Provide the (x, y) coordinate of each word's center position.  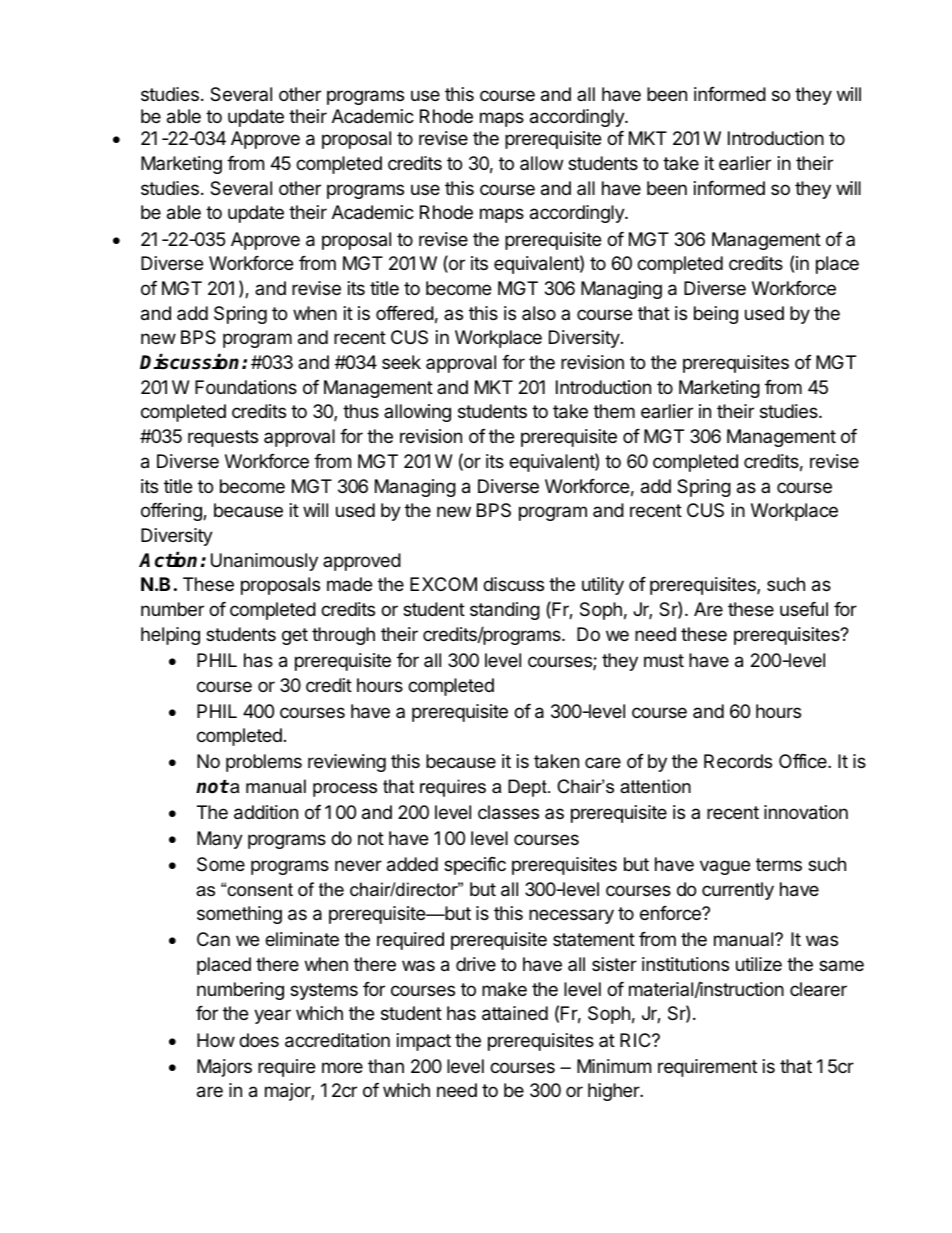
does (259, 1040)
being (716, 315)
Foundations (246, 387)
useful (804, 609)
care (603, 763)
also (539, 313)
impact (424, 1042)
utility (603, 586)
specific (475, 866)
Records (738, 761)
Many (220, 840)
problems (264, 763)
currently (738, 891)
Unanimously (264, 562)
